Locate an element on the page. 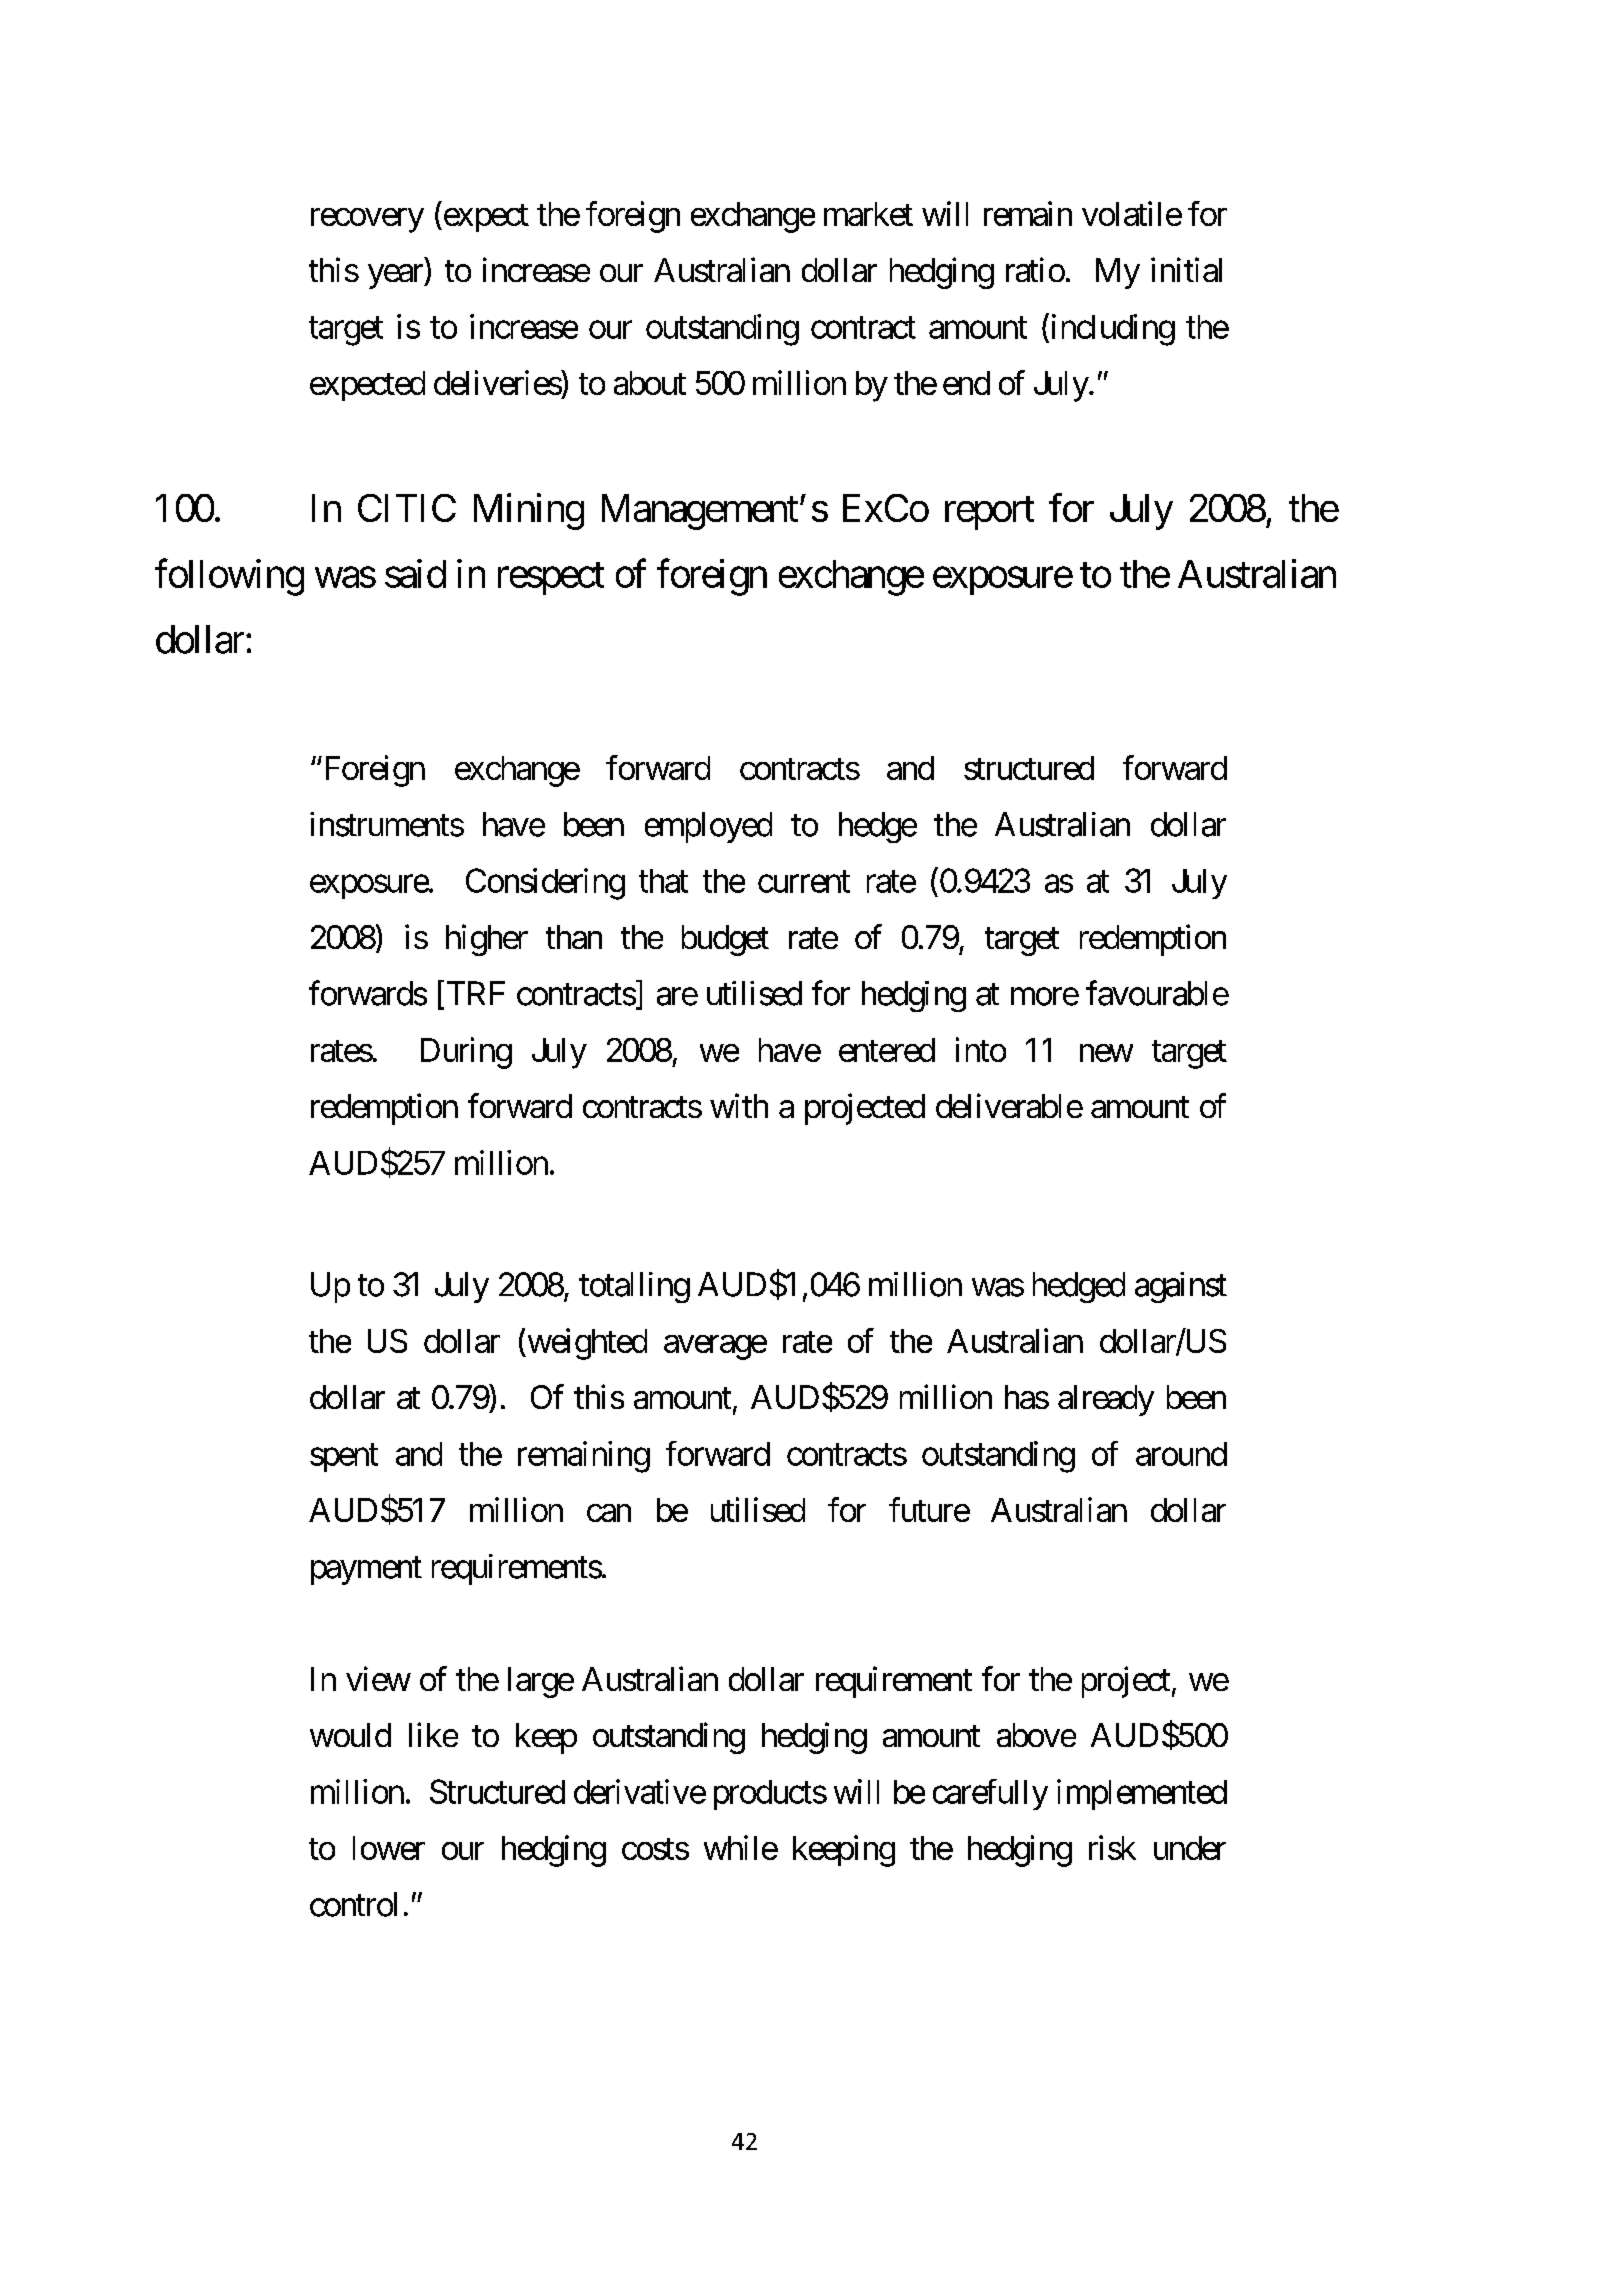 This document has height=2292, width=1621. year is located at coordinates (396, 276).
